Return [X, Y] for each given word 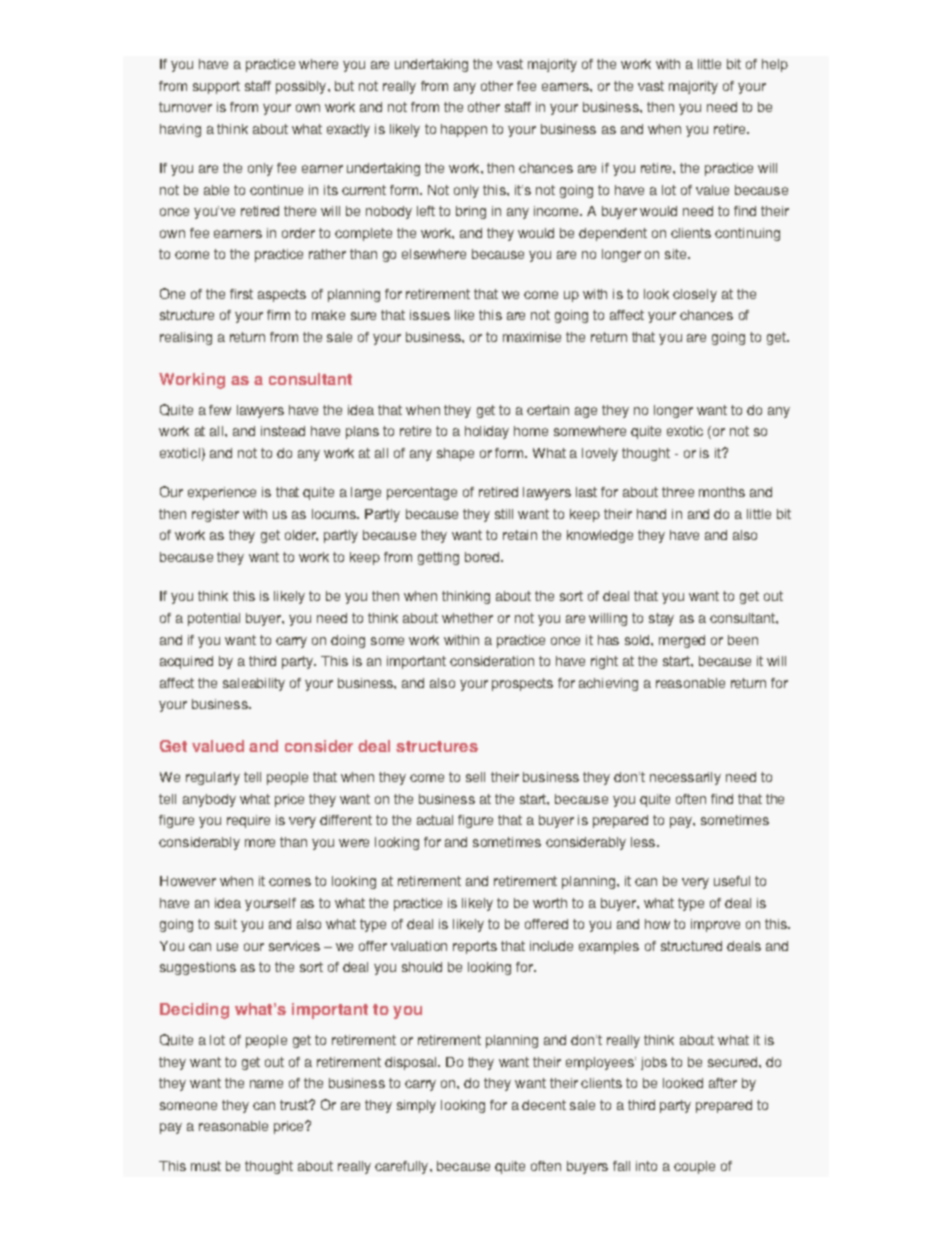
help [775, 65]
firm [278, 315]
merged [682, 641]
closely [695, 295]
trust [295, 1105]
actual [435, 820]
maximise [532, 337]
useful [732, 881]
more [260, 843]
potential [214, 619]
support [216, 87]
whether [467, 618]
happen [464, 130]
